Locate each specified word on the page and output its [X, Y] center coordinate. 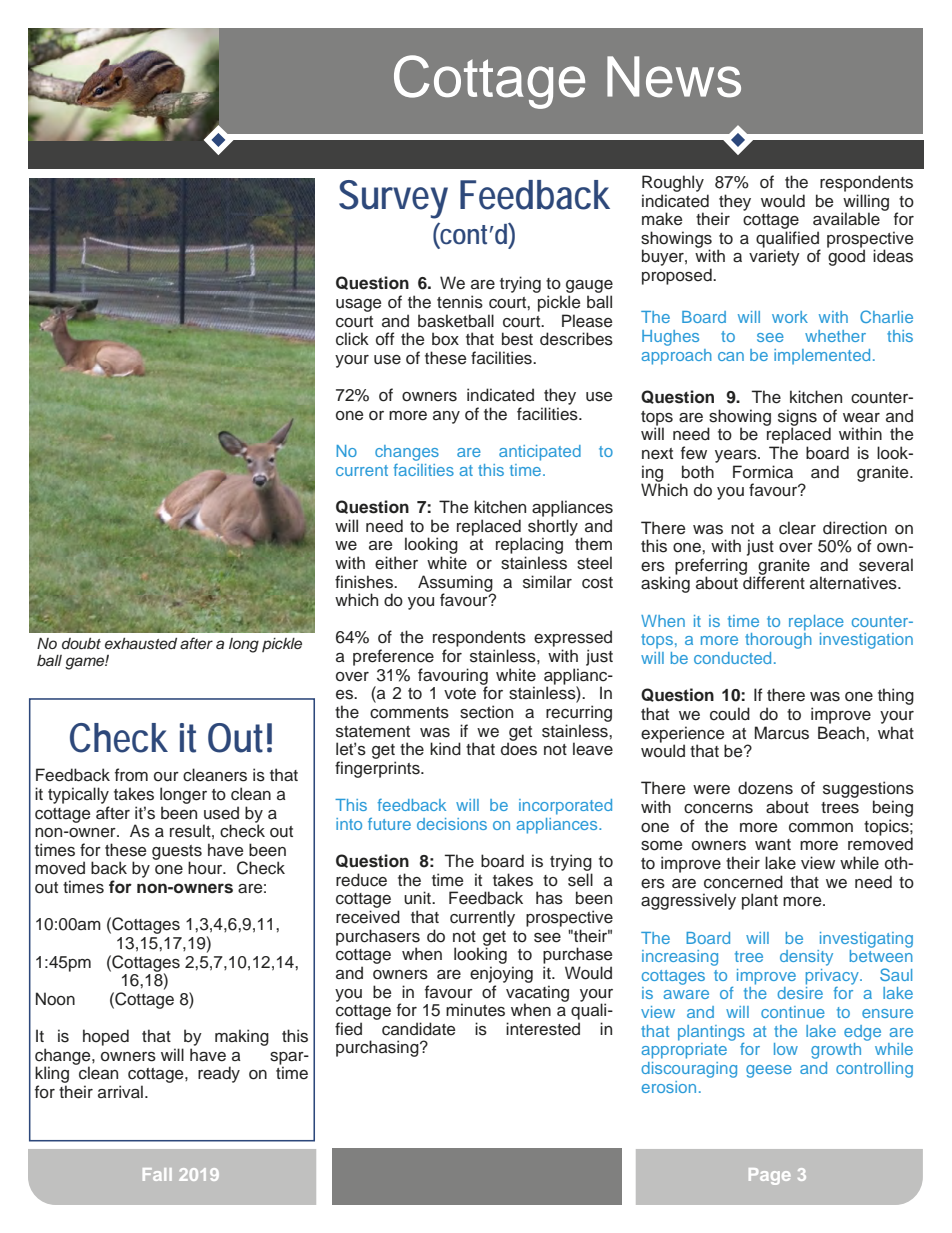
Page [769, 1176]
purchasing [378, 1048]
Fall [157, 1174]
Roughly [673, 183]
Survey [393, 199]
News [674, 77]
